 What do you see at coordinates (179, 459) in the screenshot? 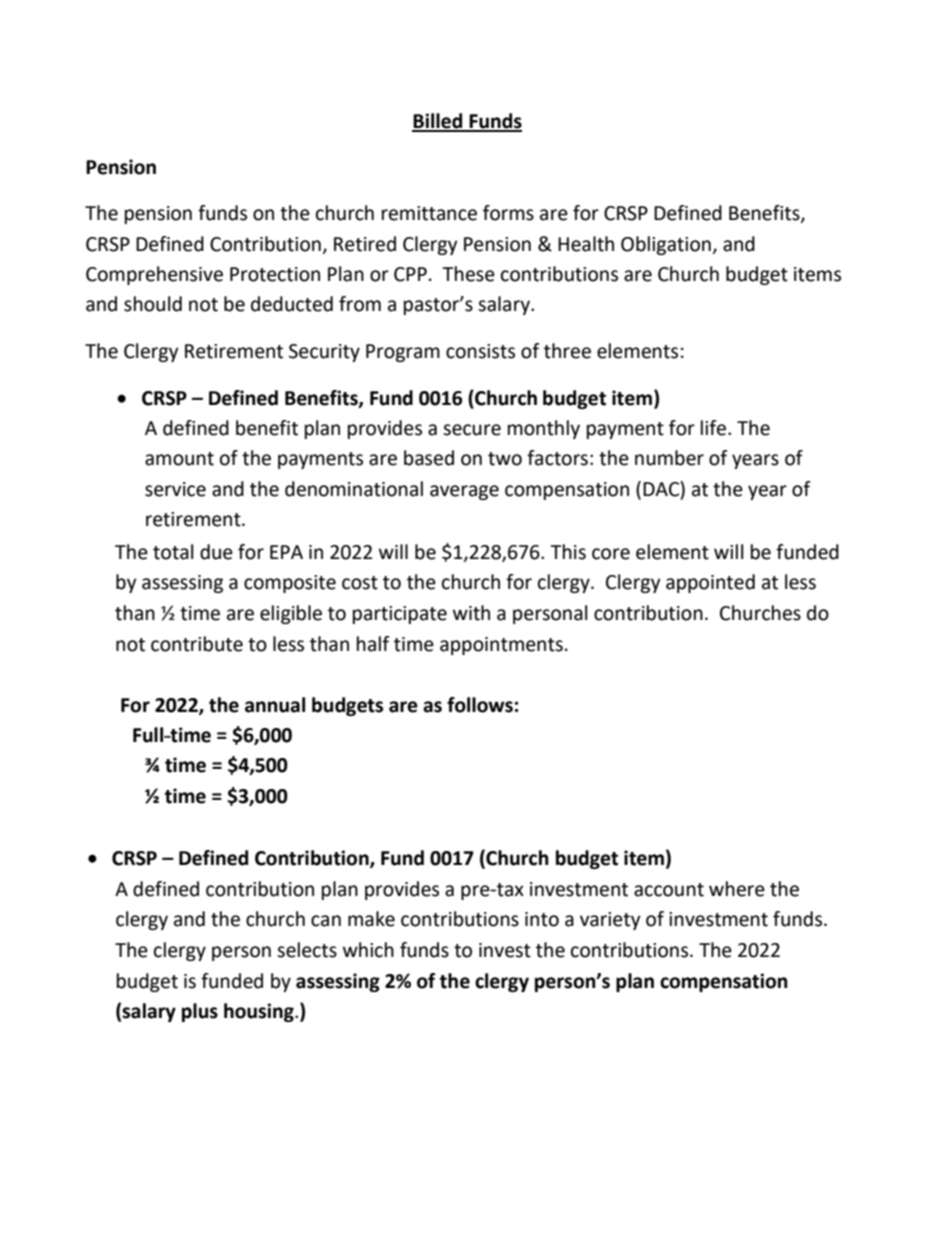
I see `amount` at bounding box center [179, 459].
